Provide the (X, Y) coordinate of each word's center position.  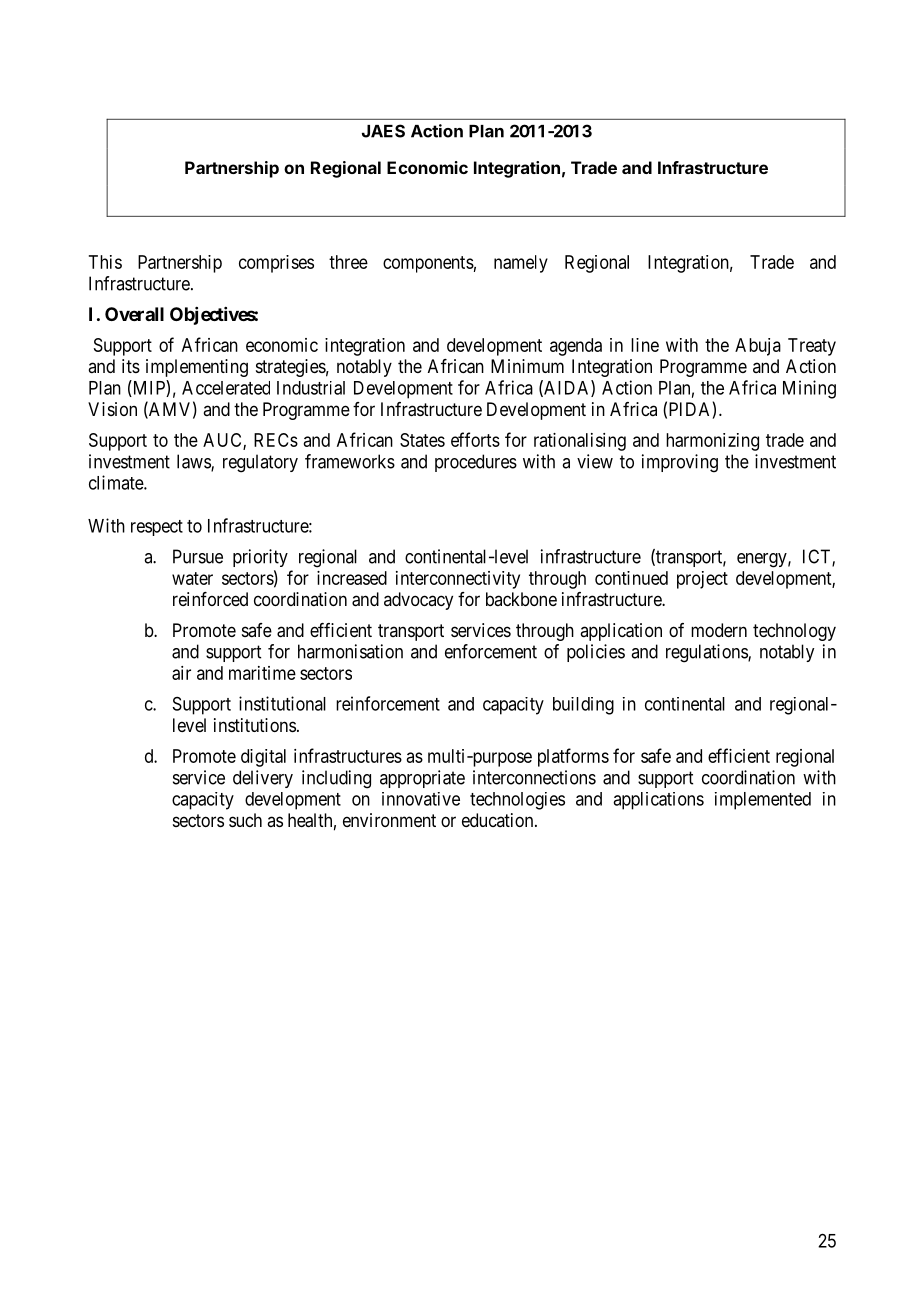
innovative (421, 799)
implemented (763, 801)
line (645, 345)
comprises (276, 264)
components (428, 264)
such (245, 820)
